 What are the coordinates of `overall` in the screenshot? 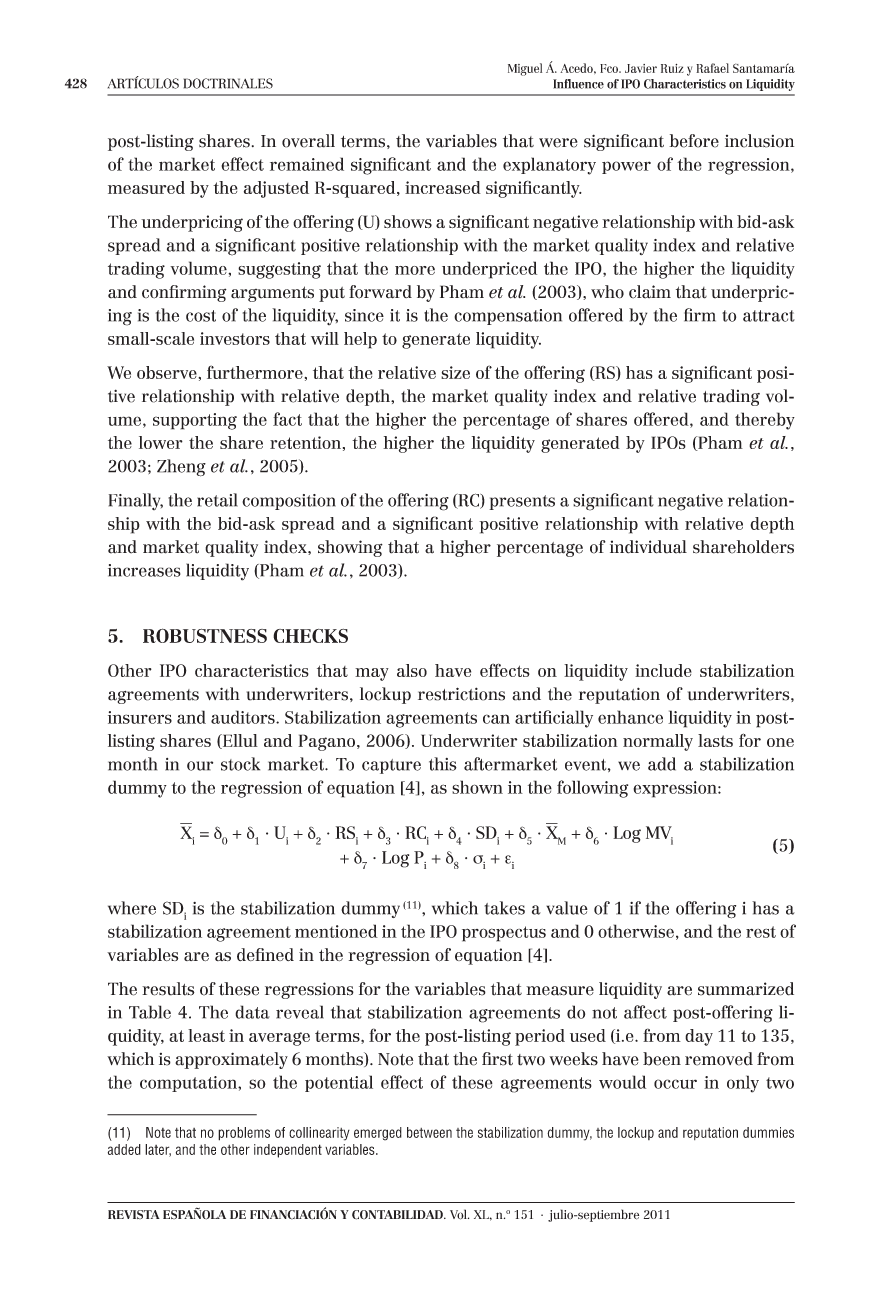 It's located at (308, 141).
